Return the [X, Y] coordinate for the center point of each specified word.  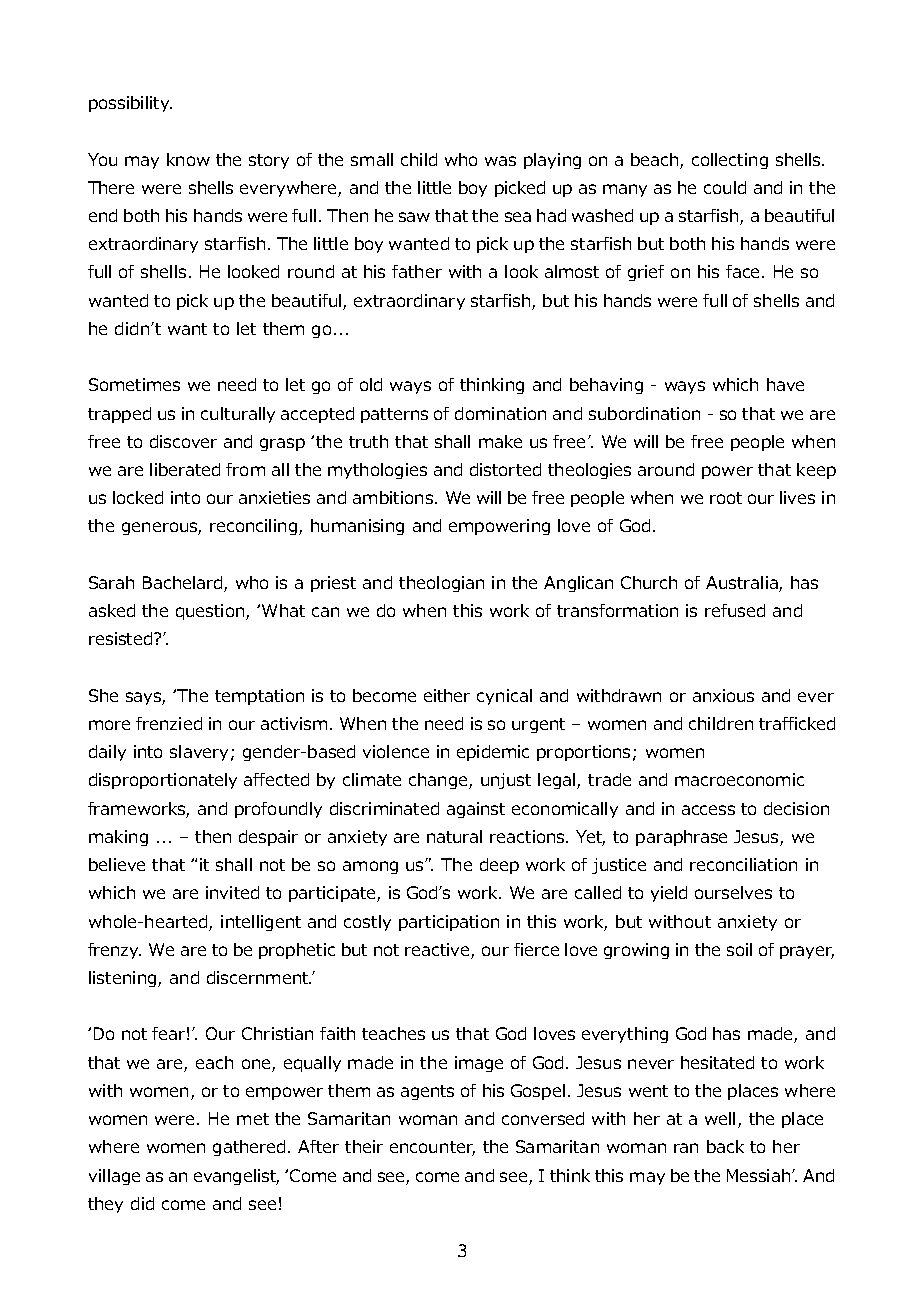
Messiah [758, 1175]
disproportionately [163, 781]
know [188, 159]
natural [454, 836]
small [372, 159]
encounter [432, 1148]
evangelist [236, 1177]
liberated [185, 469]
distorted [505, 469]
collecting [730, 161]
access [708, 810]
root [726, 498]
